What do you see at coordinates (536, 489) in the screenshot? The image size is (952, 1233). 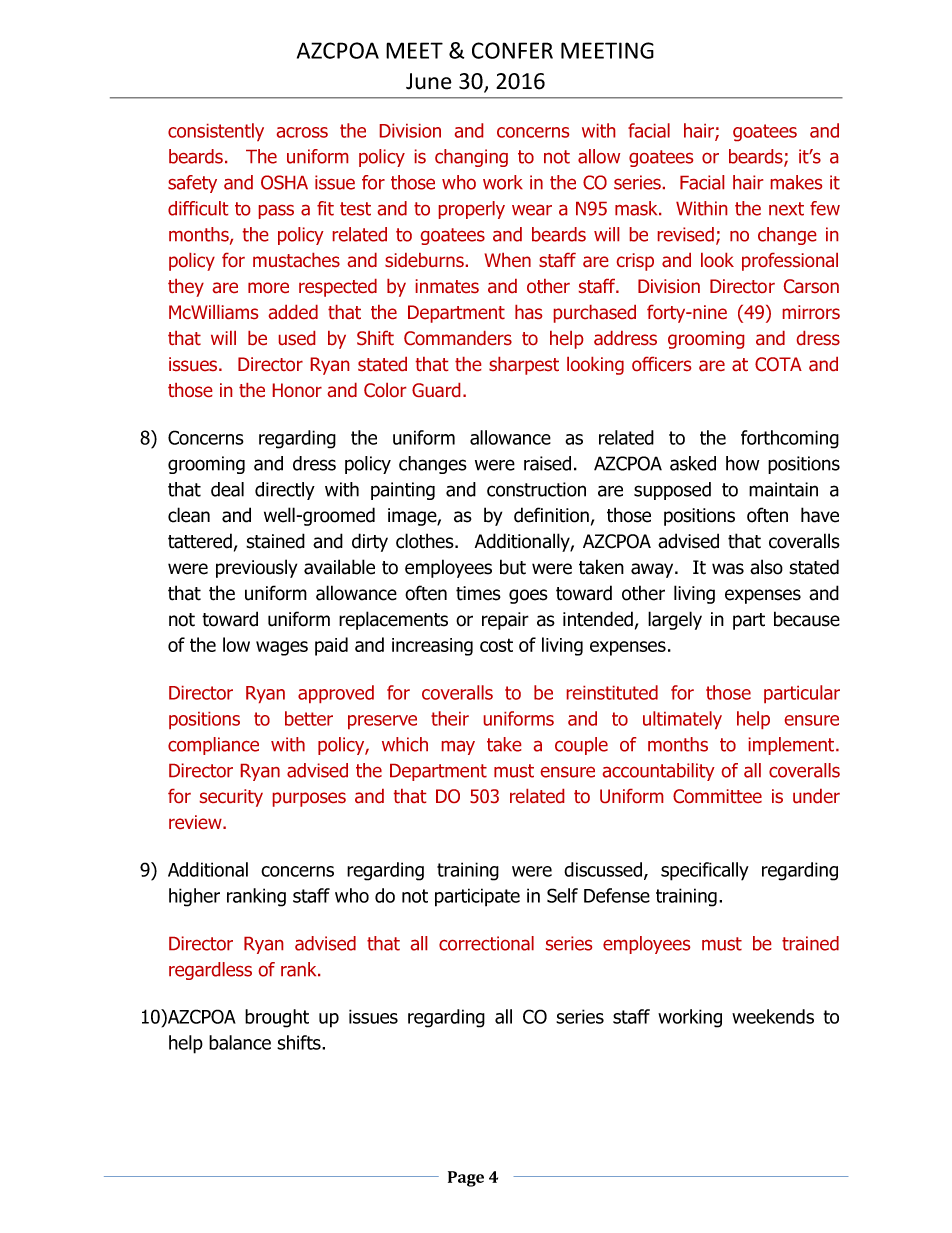 I see `construction` at bounding box center [536, 489].
